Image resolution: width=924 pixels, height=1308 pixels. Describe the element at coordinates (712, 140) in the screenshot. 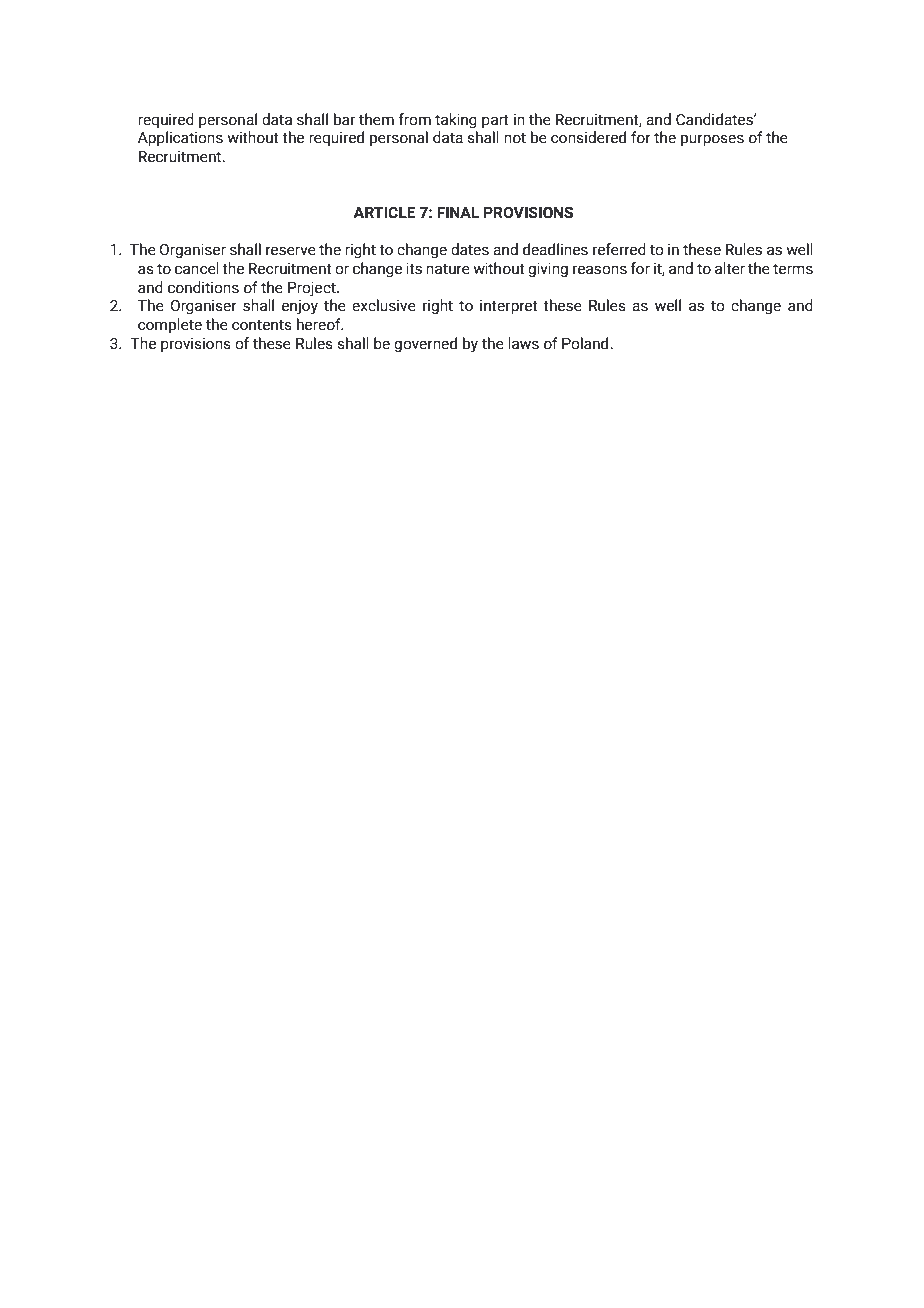

I see `purposes` at that location.
